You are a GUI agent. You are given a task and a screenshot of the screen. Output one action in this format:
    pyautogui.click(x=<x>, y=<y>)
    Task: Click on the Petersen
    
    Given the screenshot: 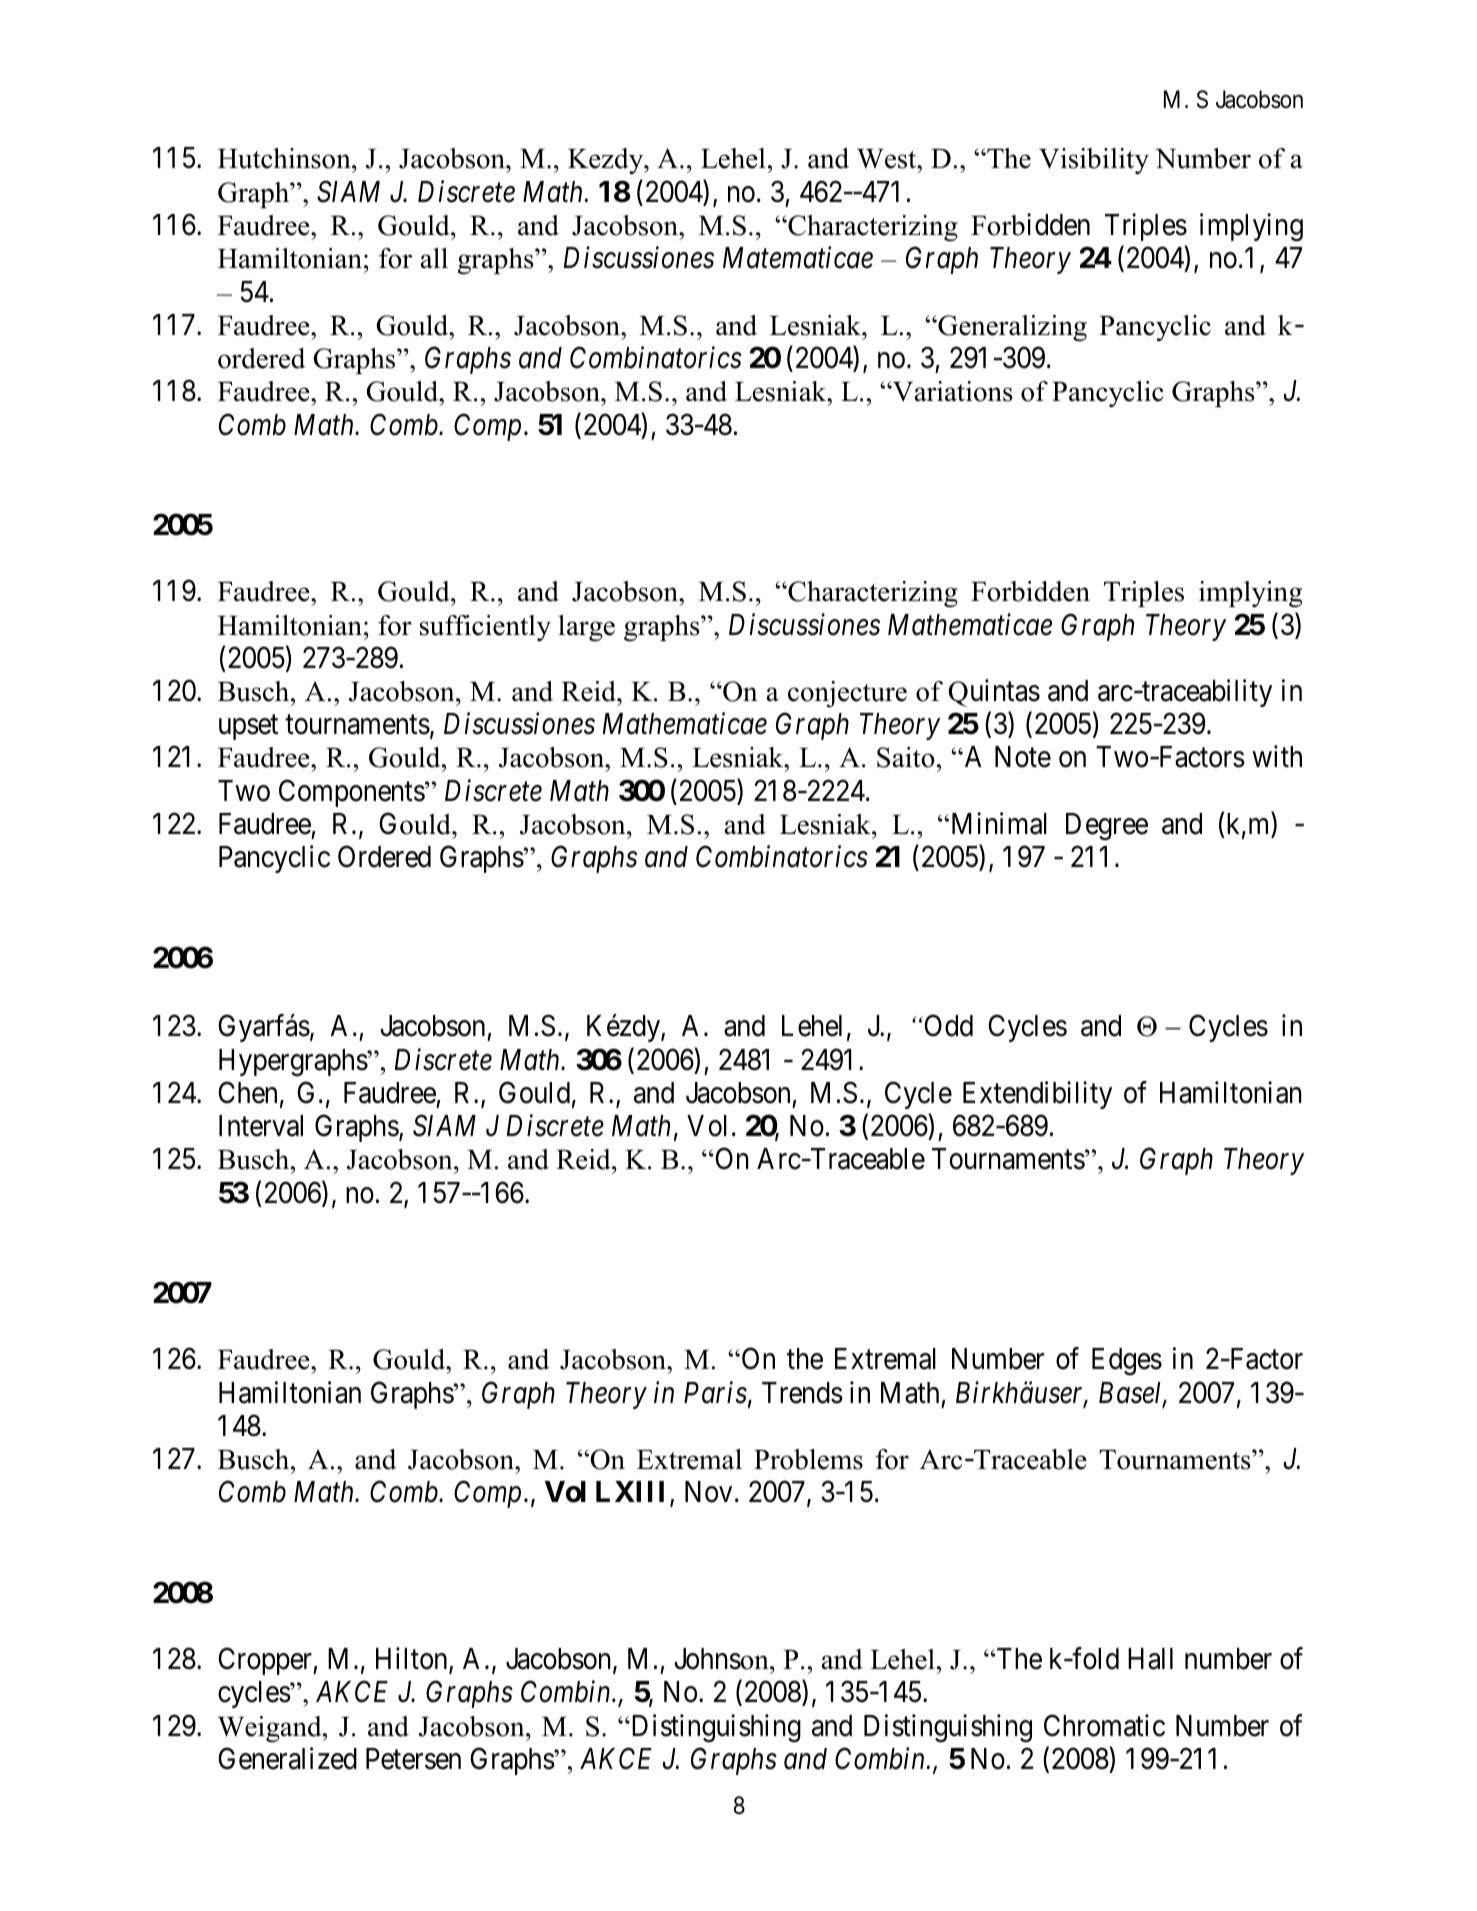 What is the action you would take?
    pyautogui.click(x=413, y=1759)
